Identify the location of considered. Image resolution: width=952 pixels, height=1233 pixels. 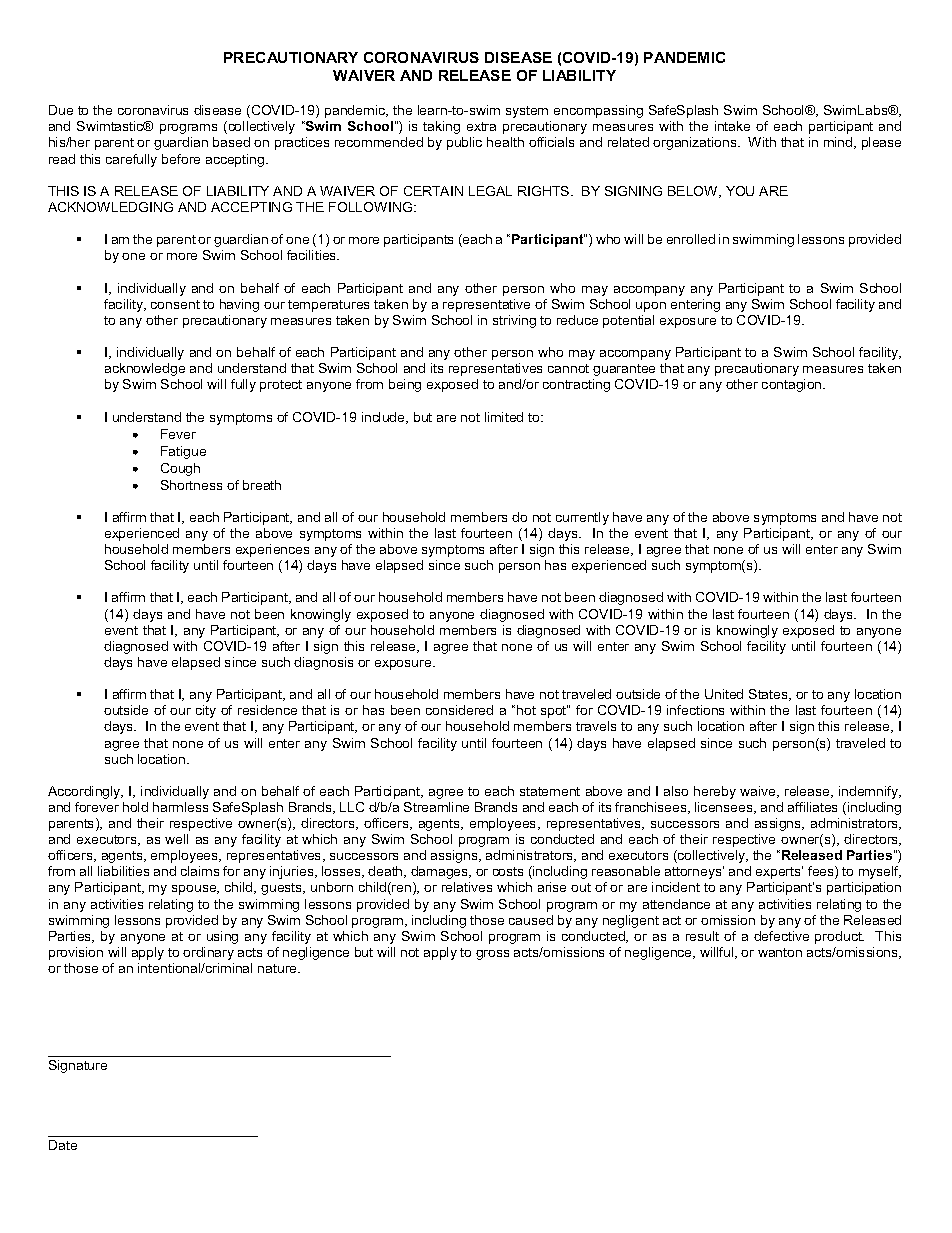
(459, 710).
